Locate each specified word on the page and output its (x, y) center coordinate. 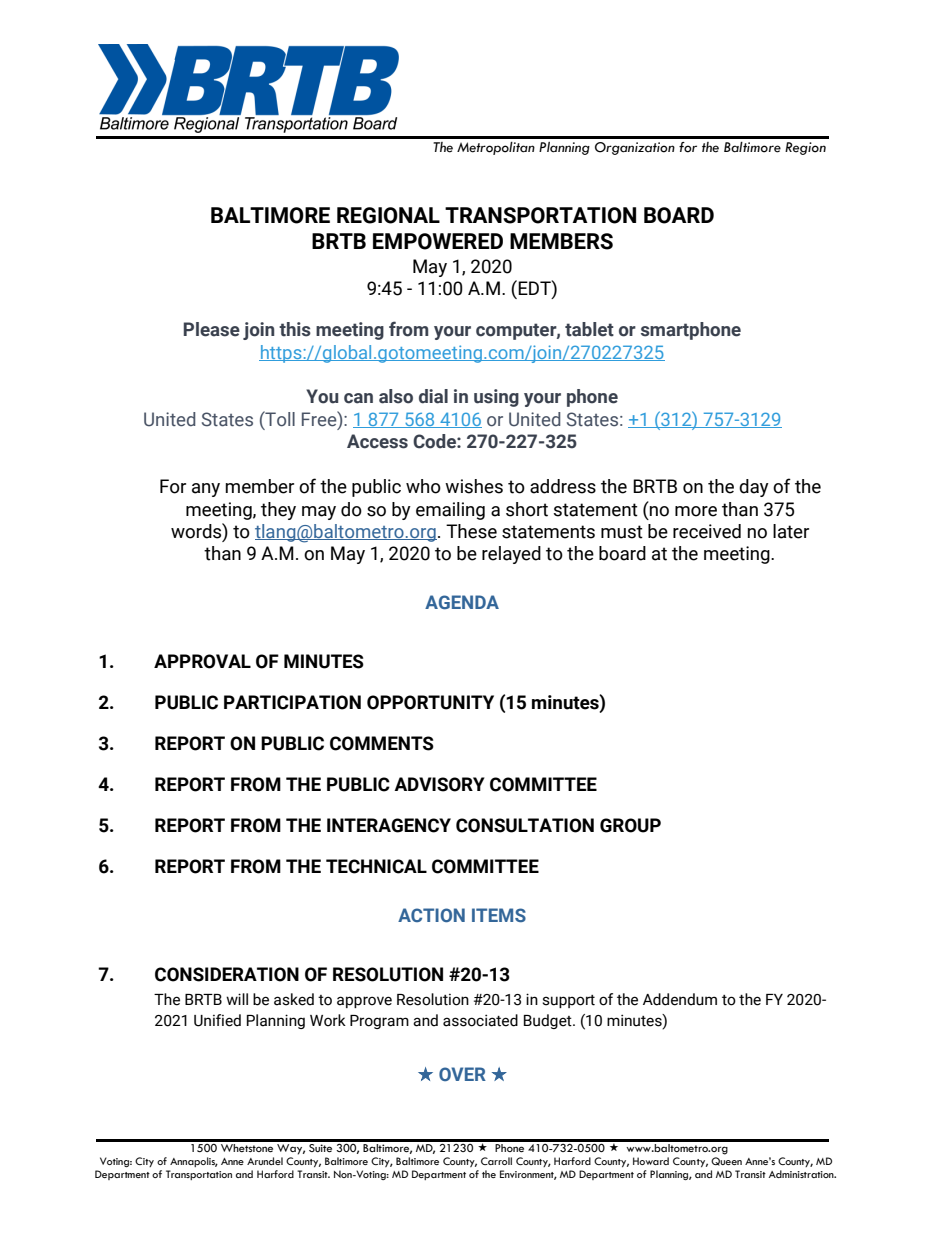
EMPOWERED (438, 241)
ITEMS (499, 915)
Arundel (265, 1161)
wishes (474, 486)
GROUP (630, 825)
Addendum (680, 999)
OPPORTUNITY (430, 702)
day (754, 488)
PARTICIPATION (292, 702)
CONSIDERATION (227, 974)
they (278, 511)
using (496, 398)
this (295, 329)
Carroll (496, 1161)
